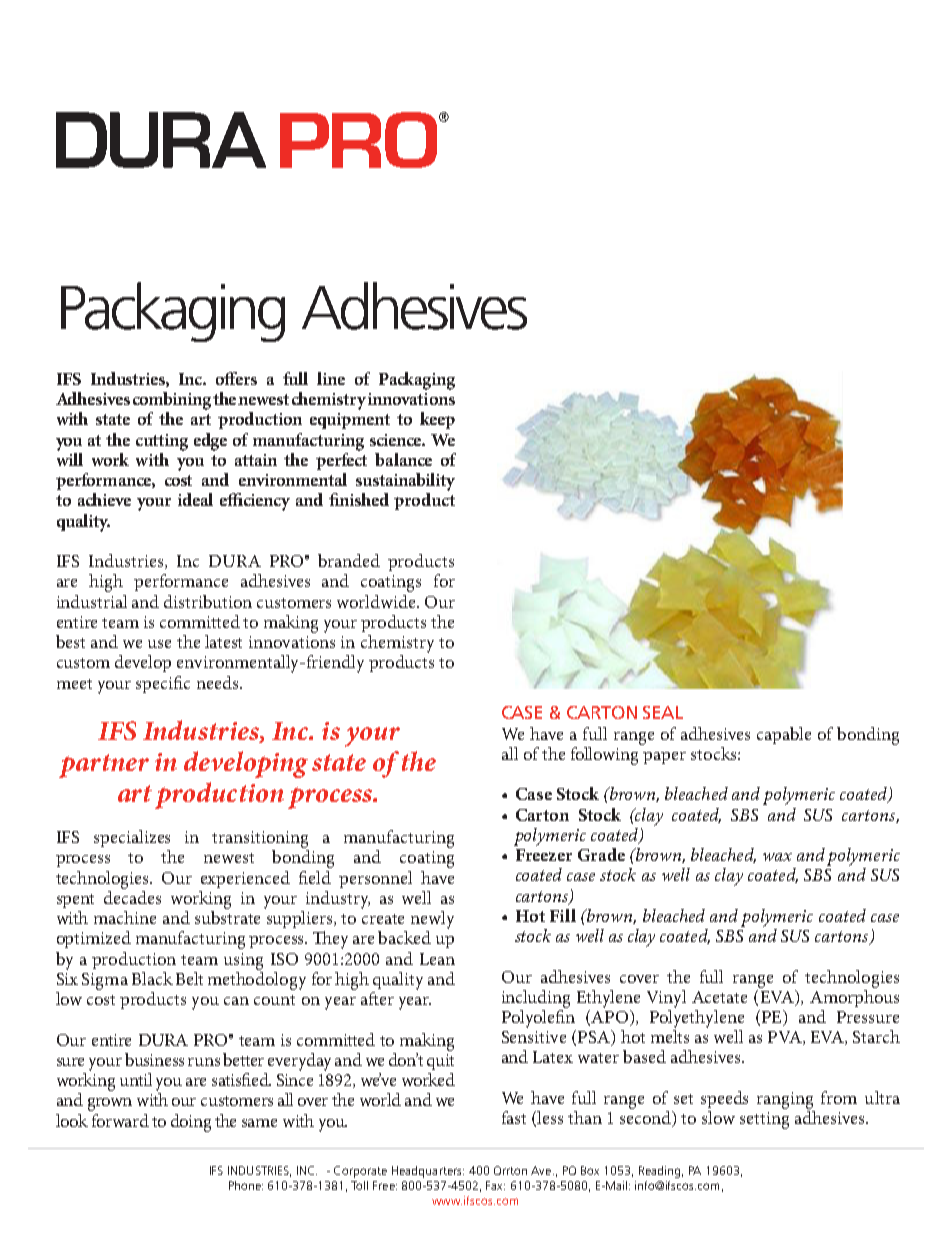 The height and width of the page is (1233, 952). Describe the element at coordinates (764, 1120) in the page. I see `setting` at that location.
